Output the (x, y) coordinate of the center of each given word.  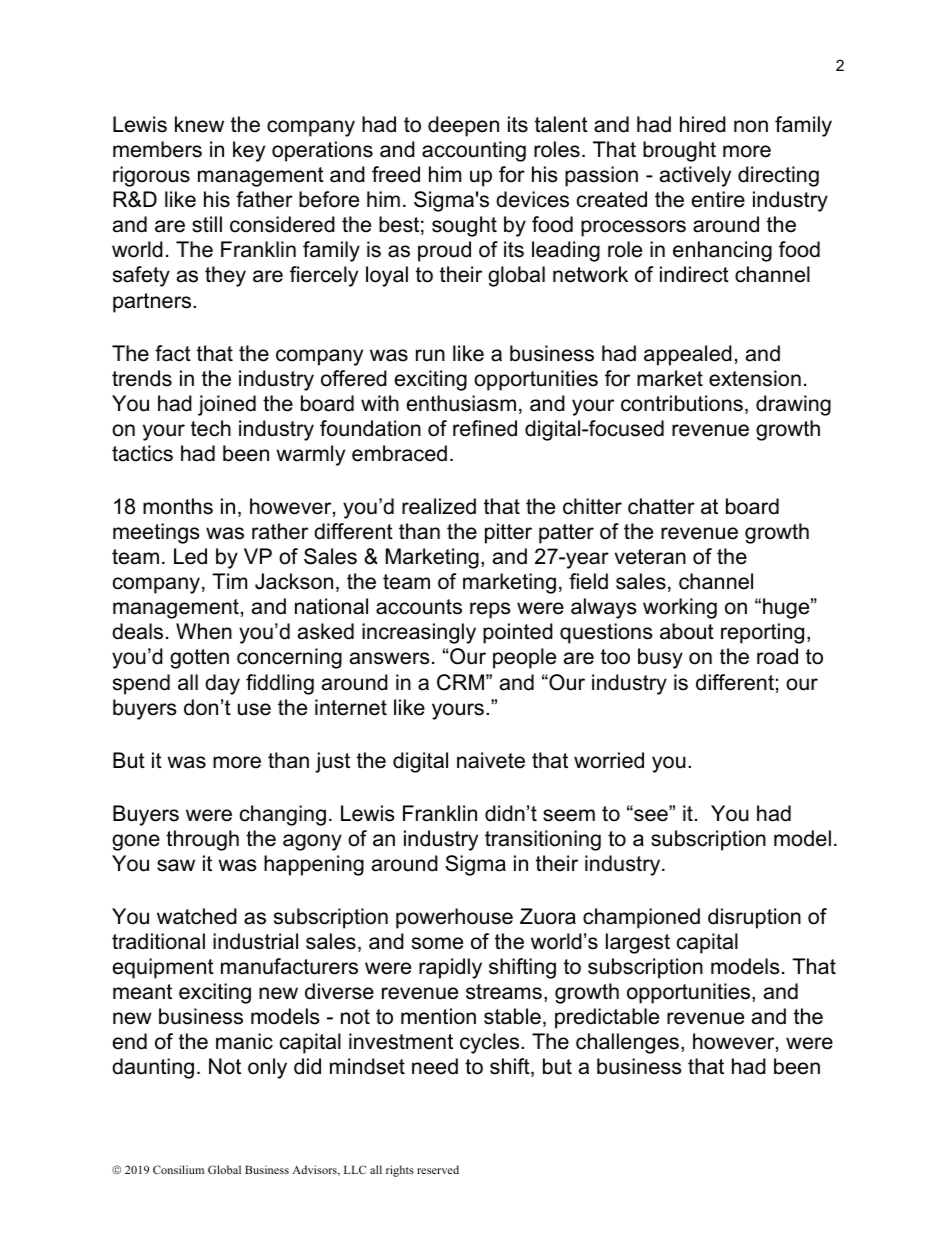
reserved (438, 1169)
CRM (460, 682)
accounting (474, 151)
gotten (199, 659)
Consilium (178, 1169)
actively (695, 176)
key (249, 151)
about (687, 631)
